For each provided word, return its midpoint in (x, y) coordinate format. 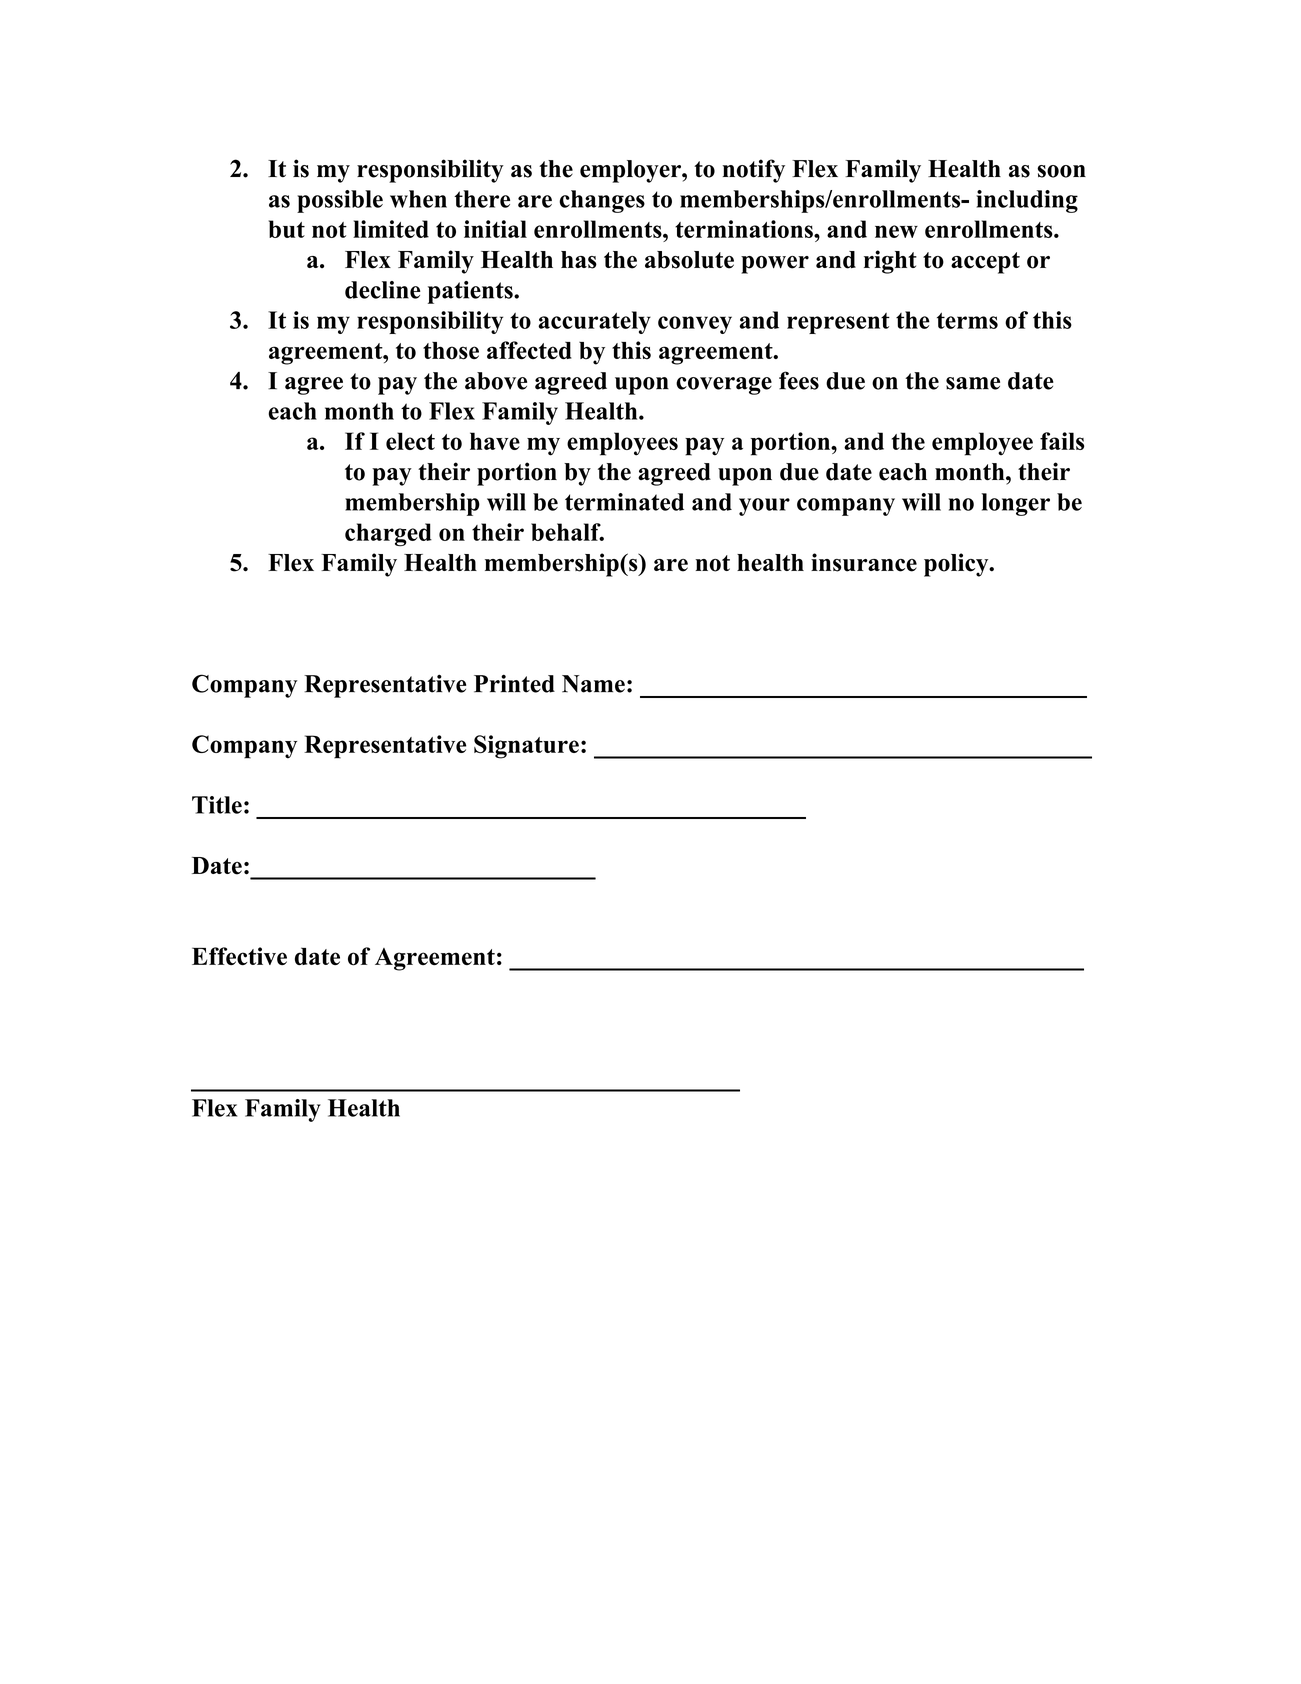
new (896, 231)
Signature (526, 747)
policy (957, 565)
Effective (239, 956)
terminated (624, 502)
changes (602, 201)
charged (388, 535)
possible (340, 201)
